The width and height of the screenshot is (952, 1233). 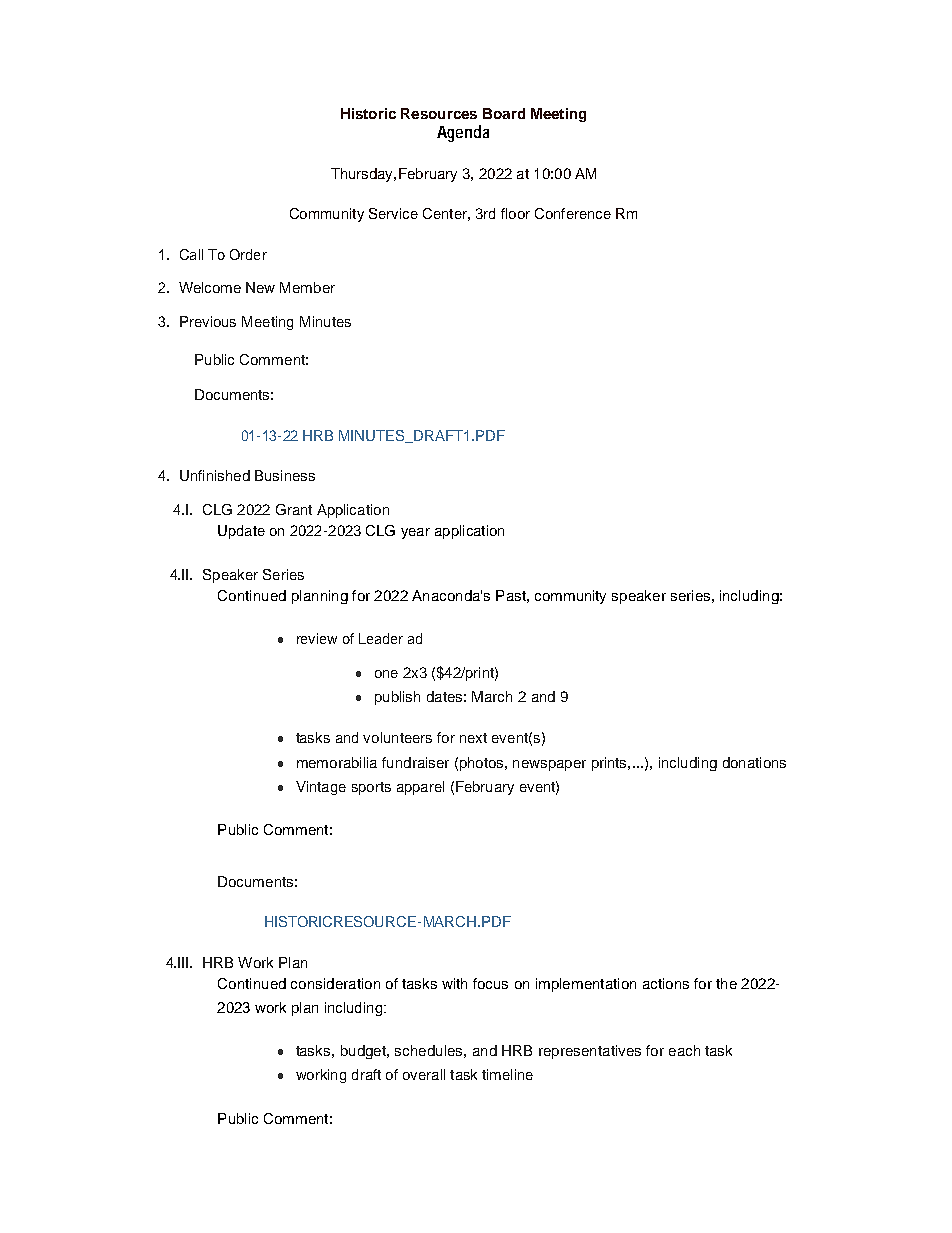 What do you see at coordinates (573, 213) in the screenshot?
I see `Conference` at bounding box center [573, 213].
